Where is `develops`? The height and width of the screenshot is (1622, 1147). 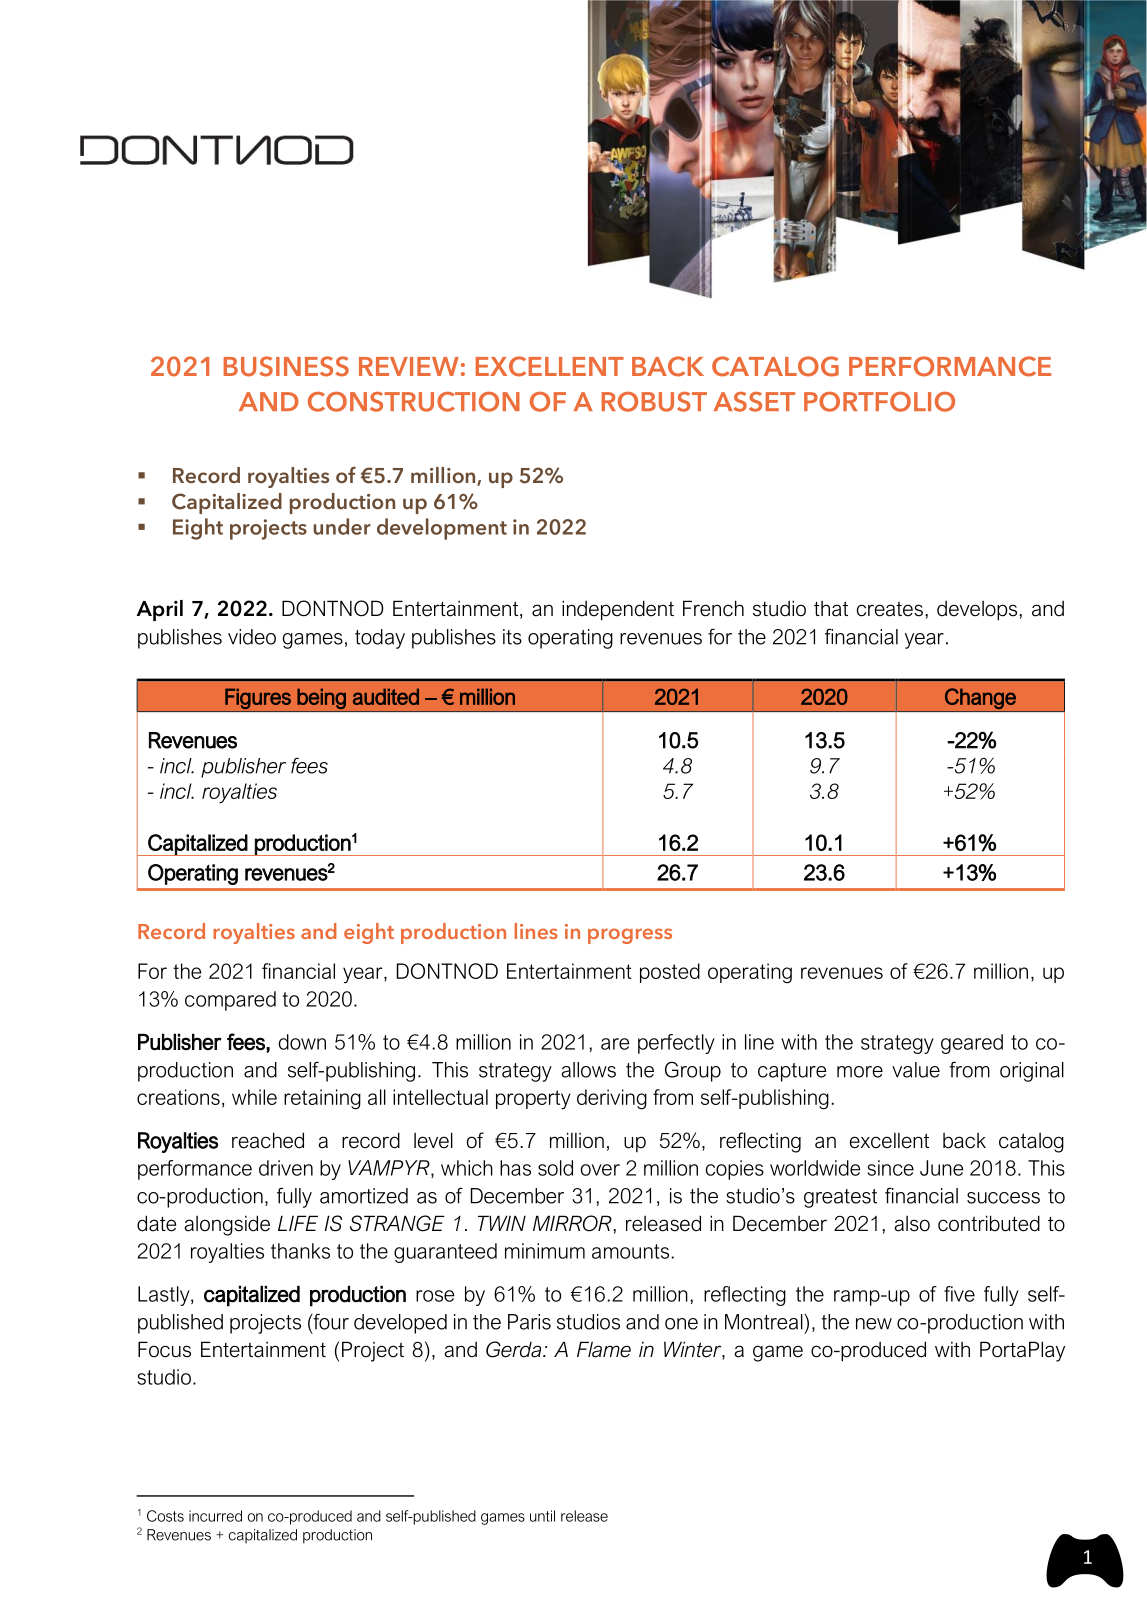 develops is located at coordinates (978, 611).
